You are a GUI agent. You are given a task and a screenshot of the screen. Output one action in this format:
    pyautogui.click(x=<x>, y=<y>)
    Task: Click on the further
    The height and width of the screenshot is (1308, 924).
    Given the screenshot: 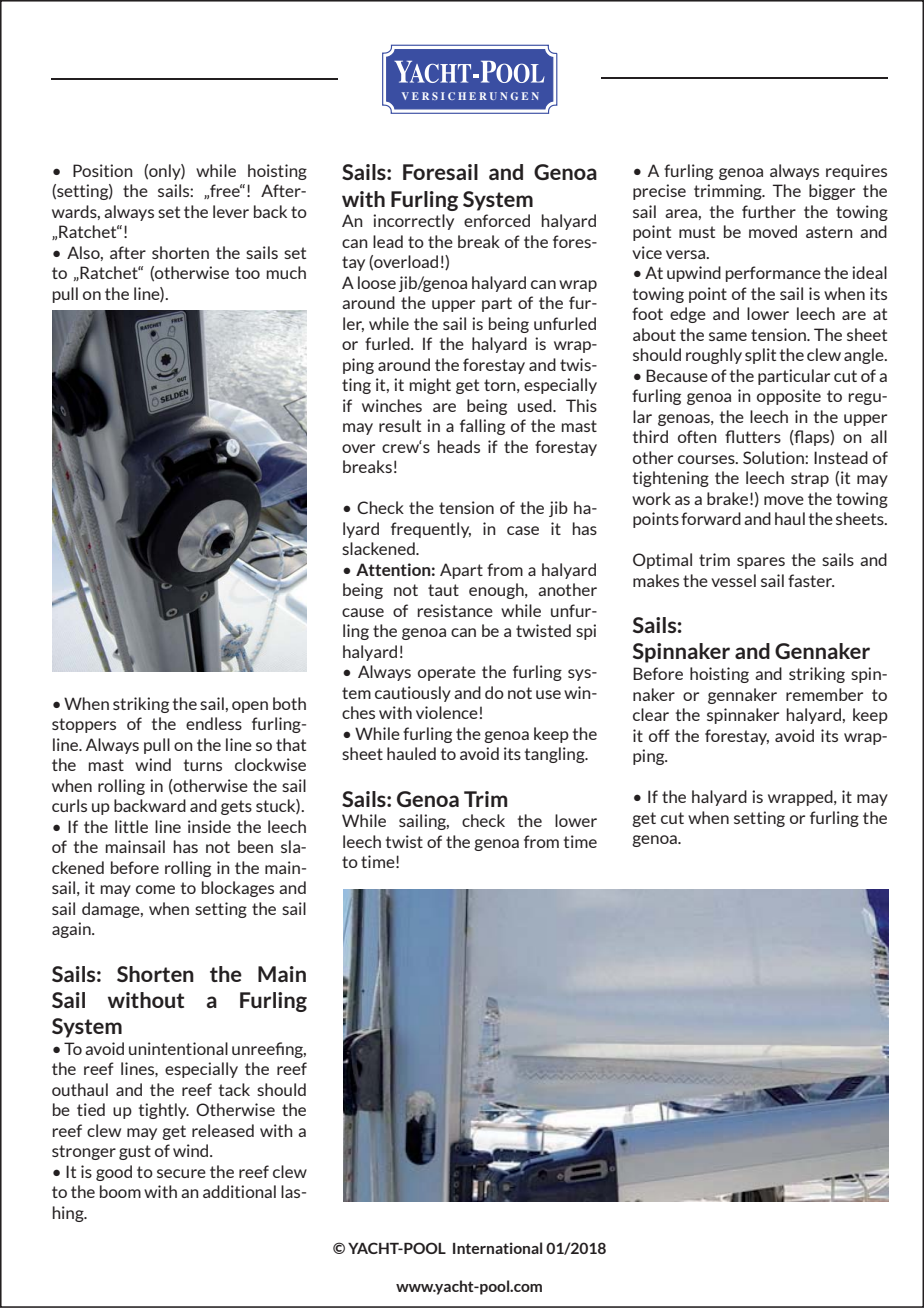 What is the action you would take?
    pyautogui.click(x=769, y=211)
